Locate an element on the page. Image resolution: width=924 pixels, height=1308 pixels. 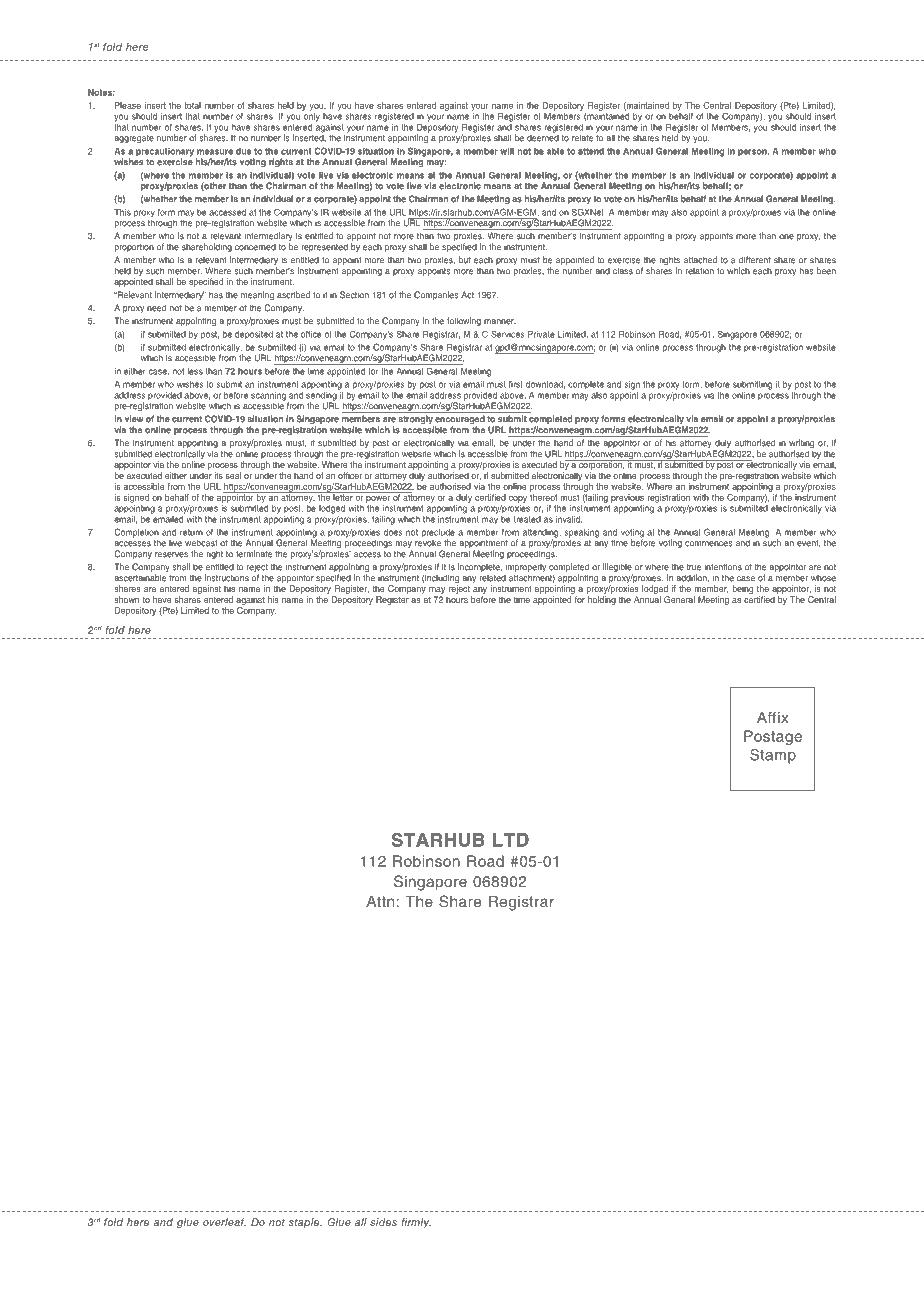
firmly is located at coordinates (416, 1223).
